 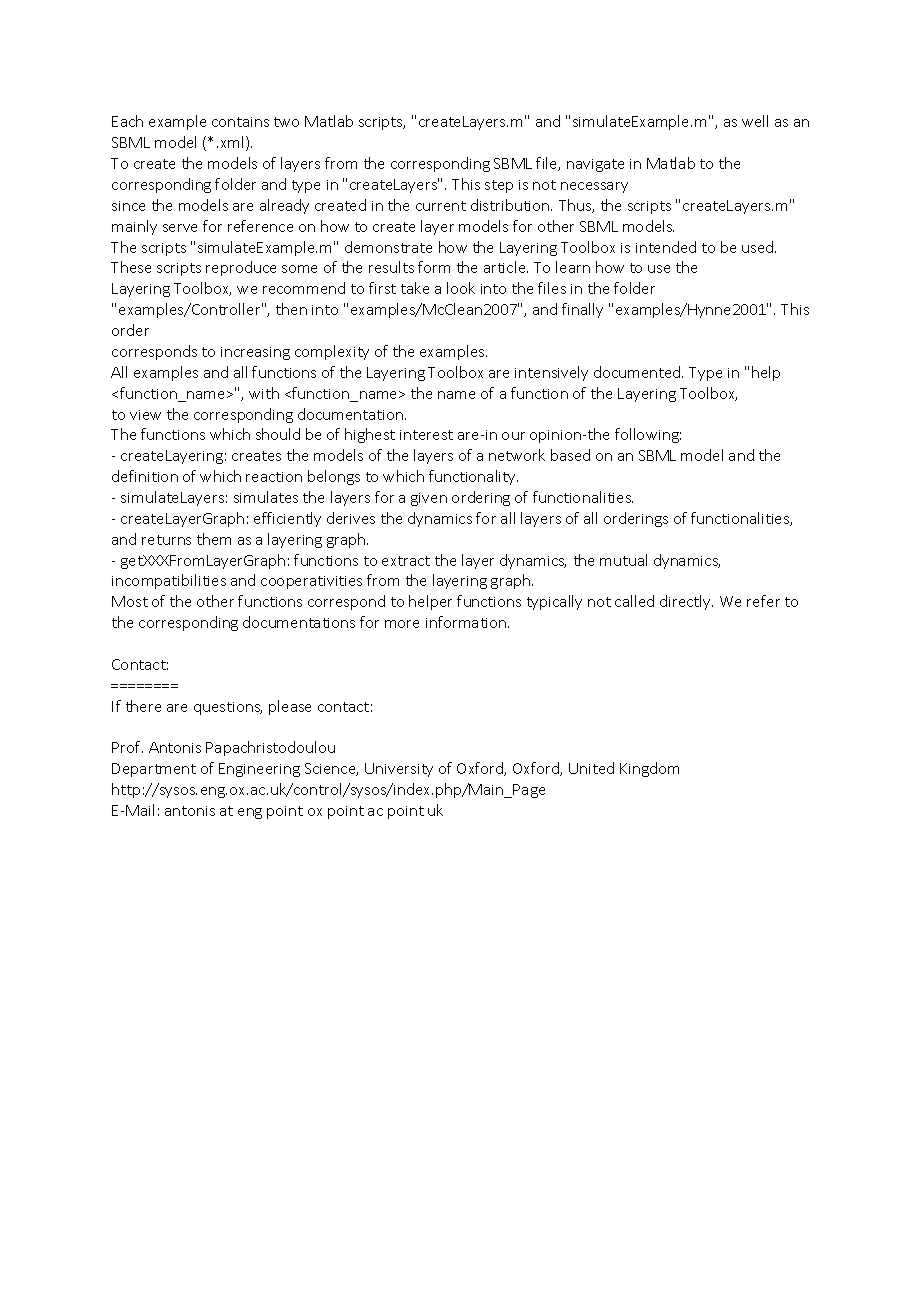 What do you see at coordinates (638, 372) in the document?
I see `documented` at bounding box center [638, 372].
